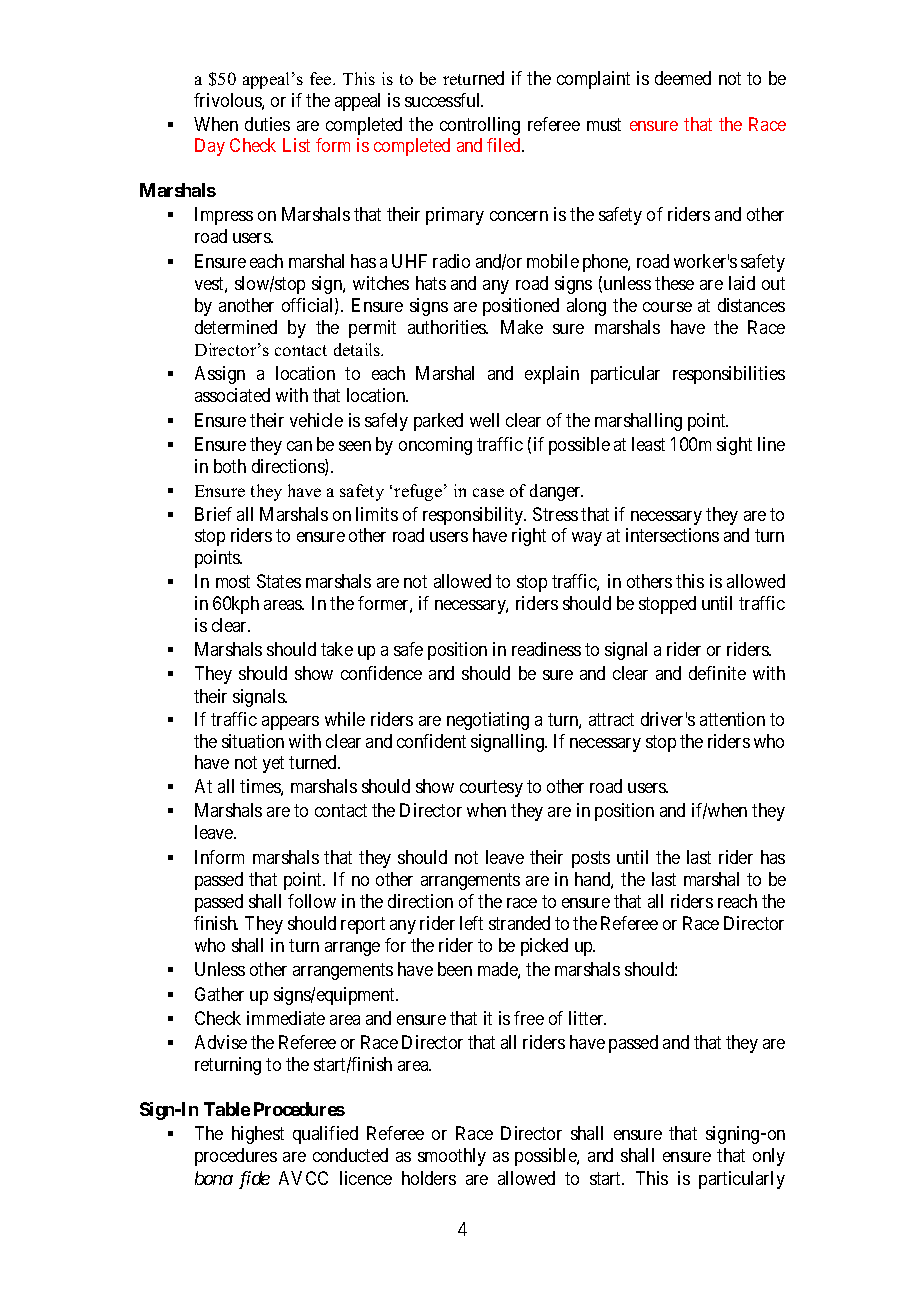  What do you see at coordinates (279, 581) in the image?
I see `States` at bounding box center [279, 581].
